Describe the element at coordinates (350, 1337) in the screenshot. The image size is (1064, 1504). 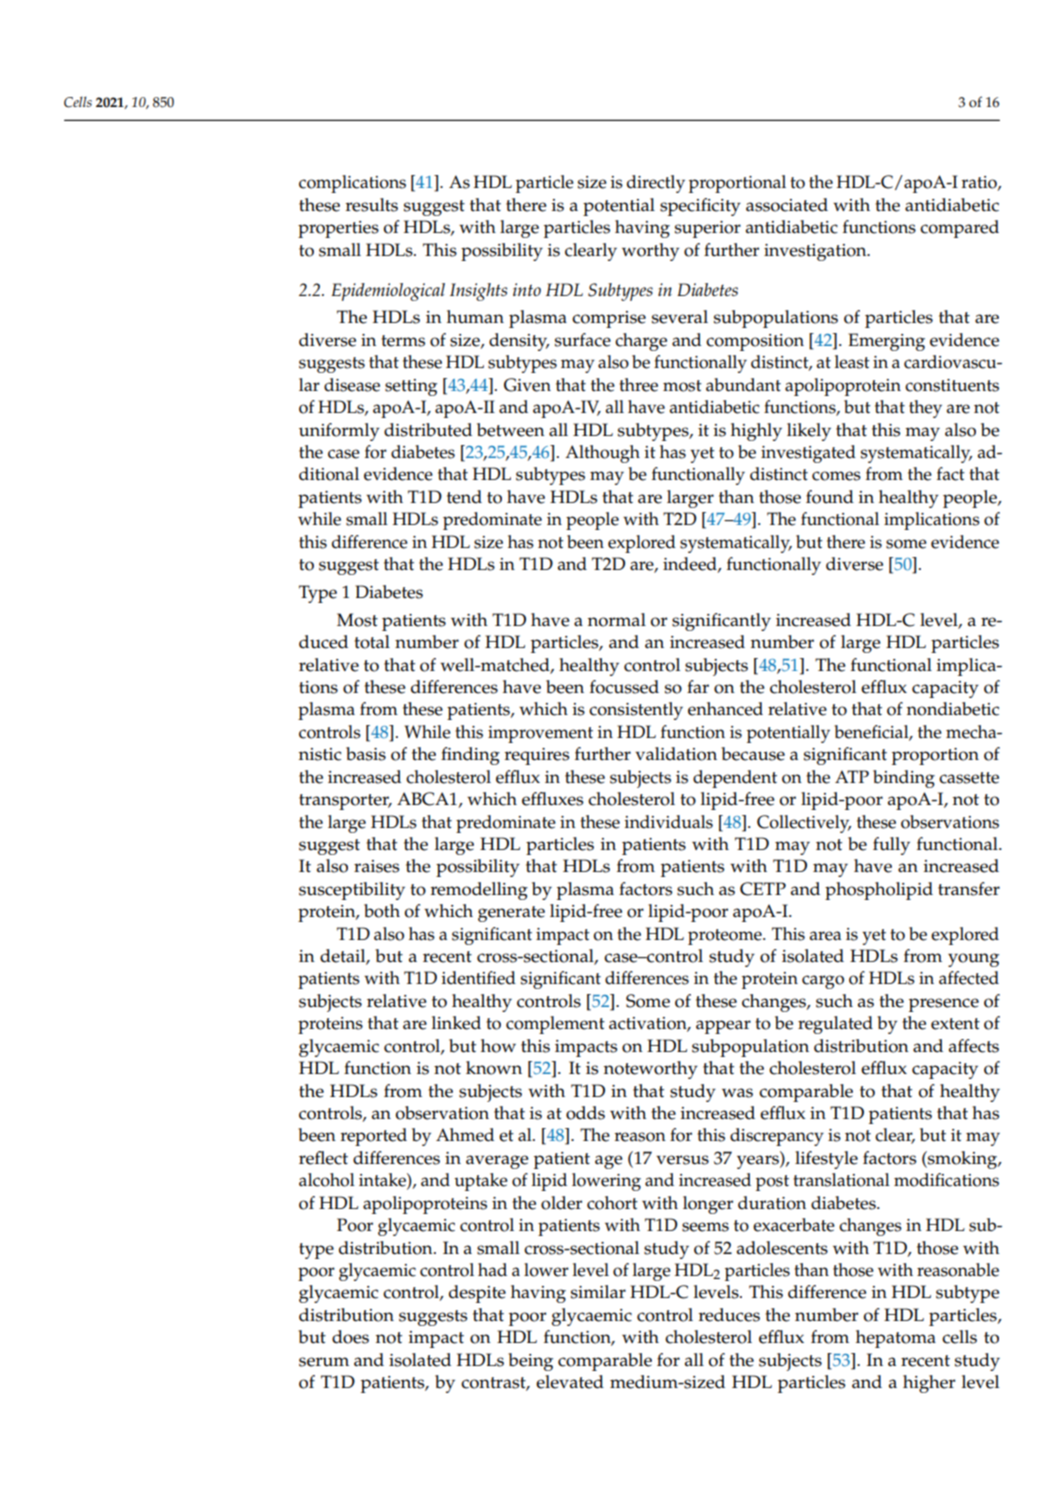
I see `does` at that location.
